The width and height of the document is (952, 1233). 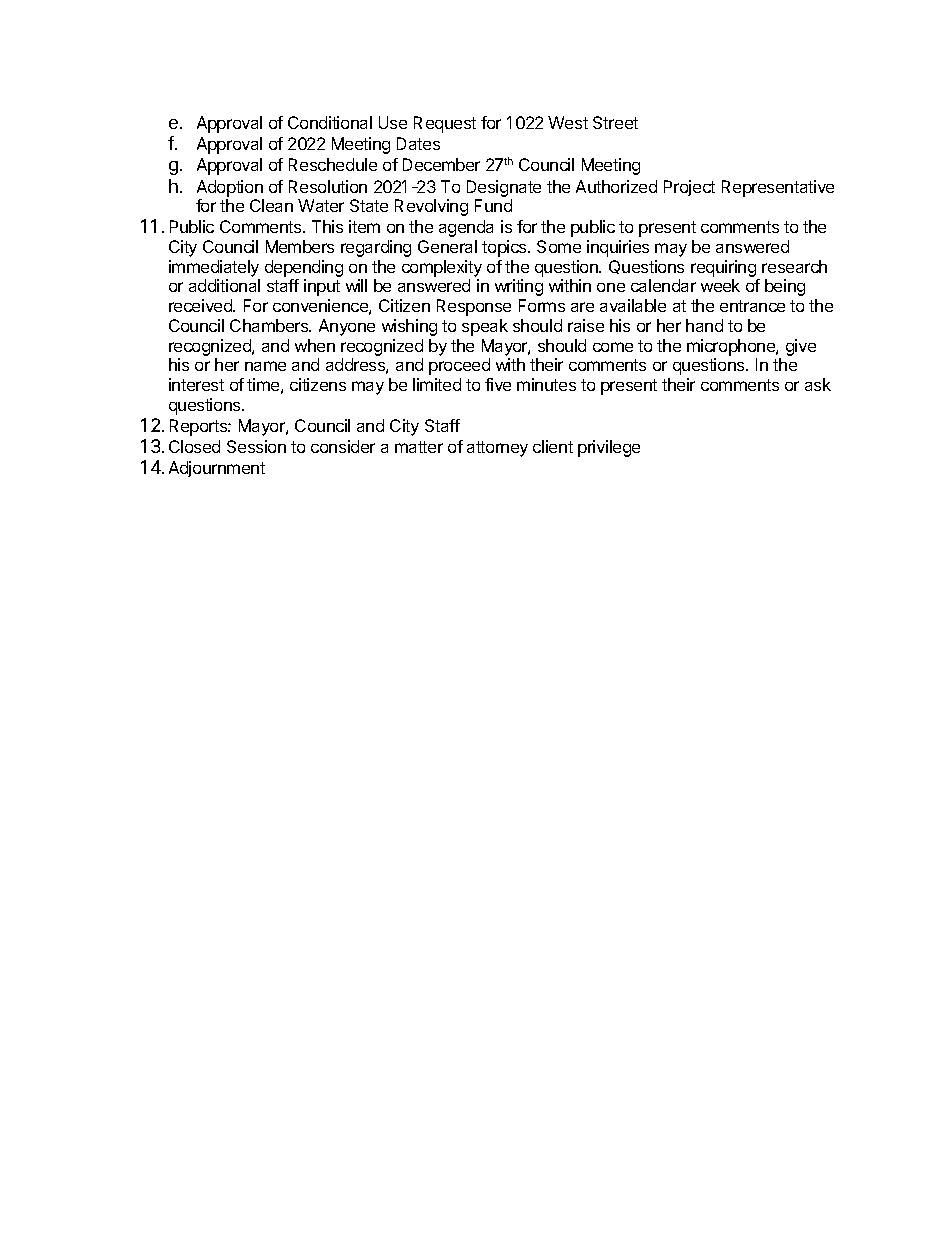 What do you see at coordinates (256, 446) in the document?
I see `Session` at bounding box center [256, 446].
